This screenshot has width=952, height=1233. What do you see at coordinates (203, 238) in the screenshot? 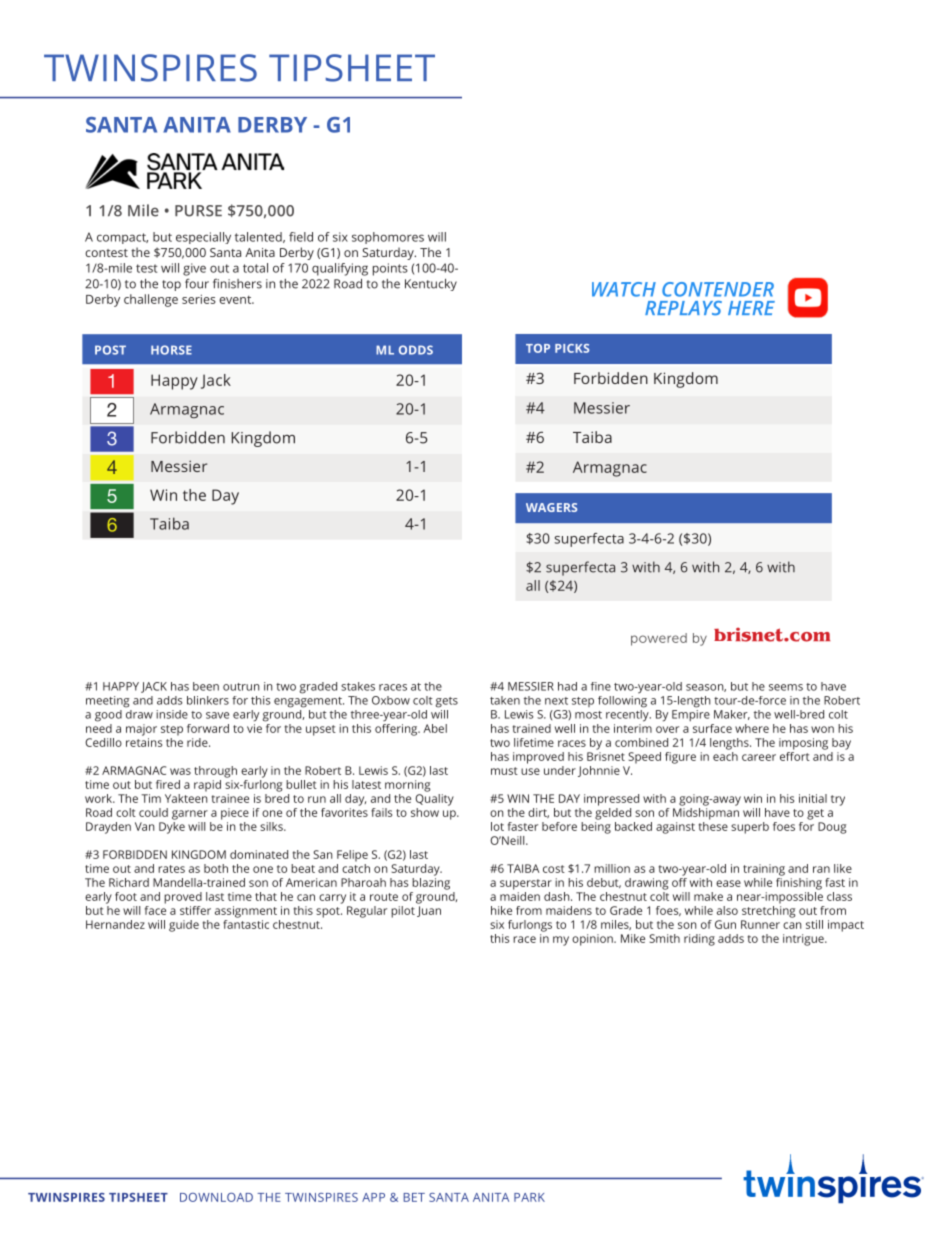
I see `especially` at bounding box center [203, 238].
